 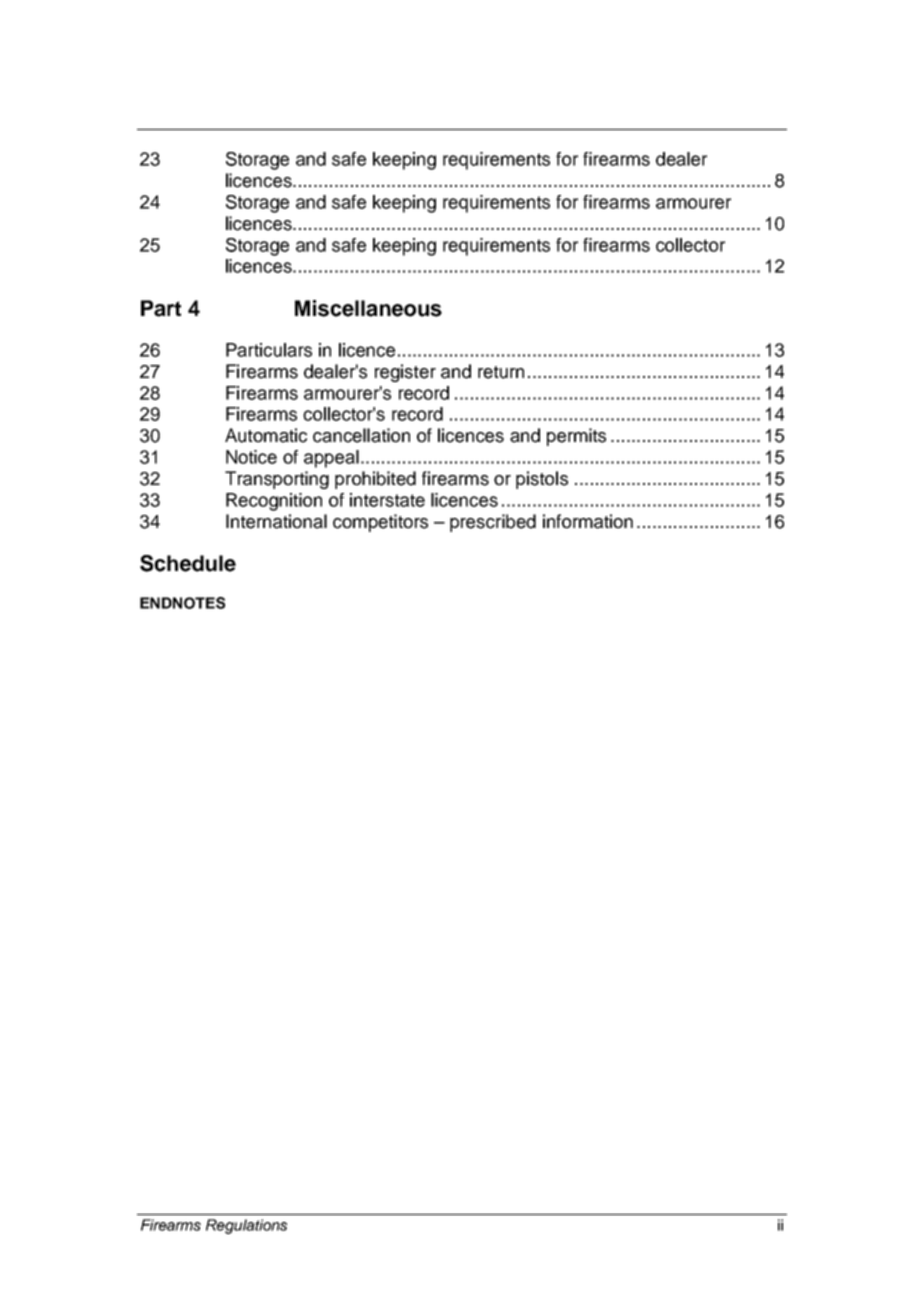 I want to click on Miscellaneous, so click(x=368, y=308).
